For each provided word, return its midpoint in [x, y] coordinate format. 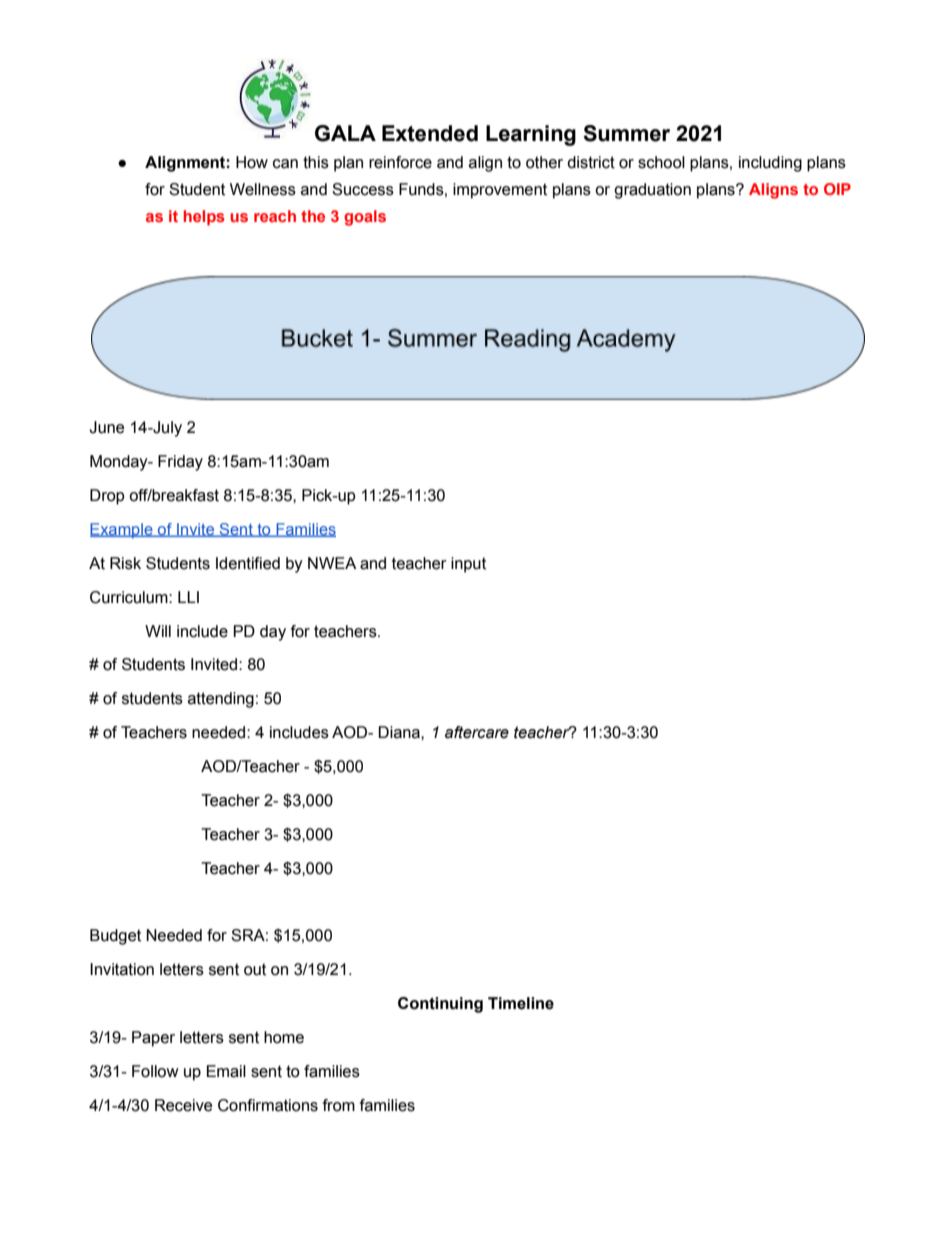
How [252, 162]
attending [221, 700]
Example [122, 530]
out [255, 969]
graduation [652, 191]
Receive [183, 1105]
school [661, 162]
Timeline [521, 1003]
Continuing [440, 1005]
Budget [115, 937]
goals [365, 218]
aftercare [477, 732]
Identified [248, 563]
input [468, 565]
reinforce [400, 162]
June [106, 427]
